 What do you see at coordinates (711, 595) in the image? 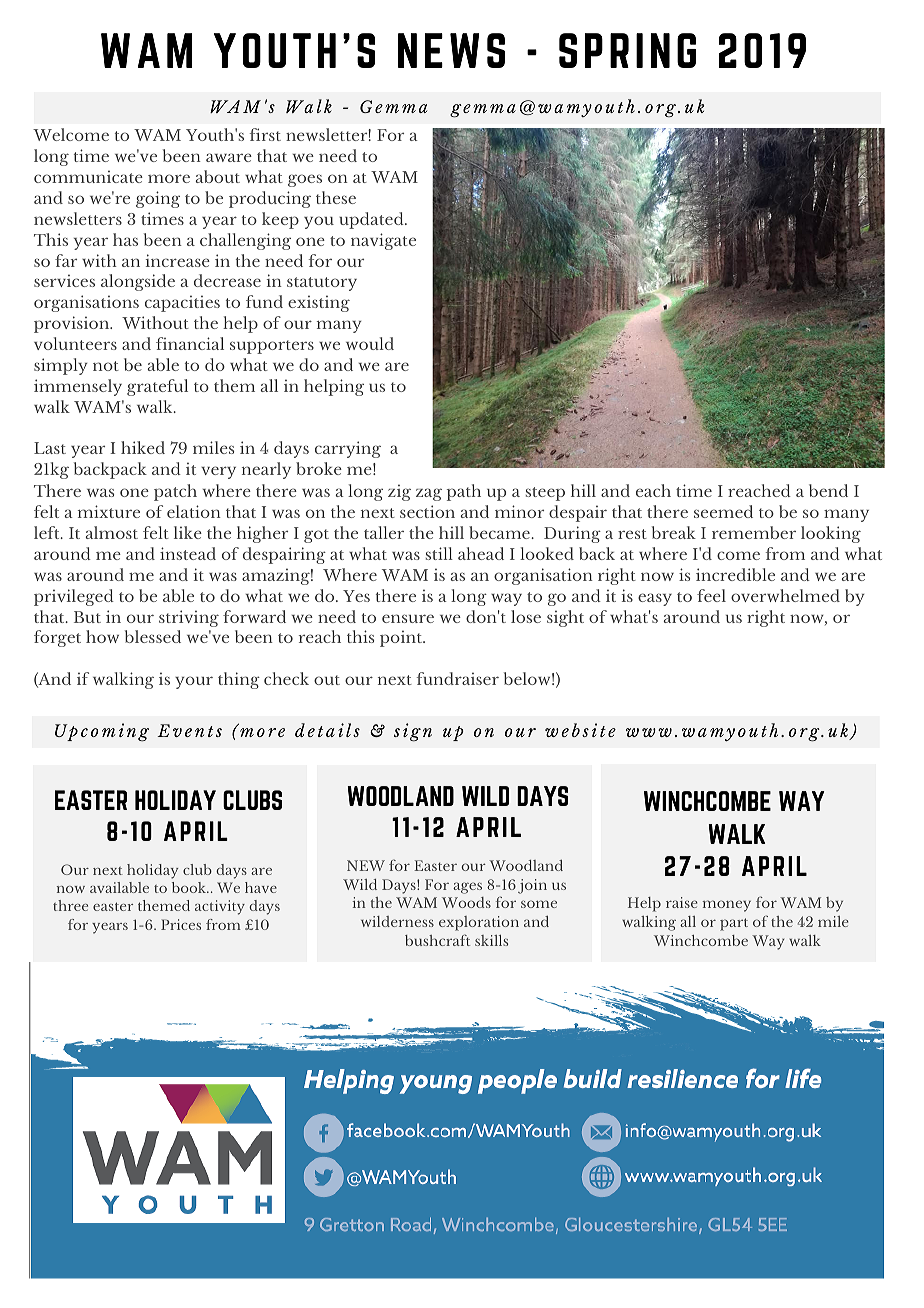
I see `feel` at bounding box center [711, 595].
